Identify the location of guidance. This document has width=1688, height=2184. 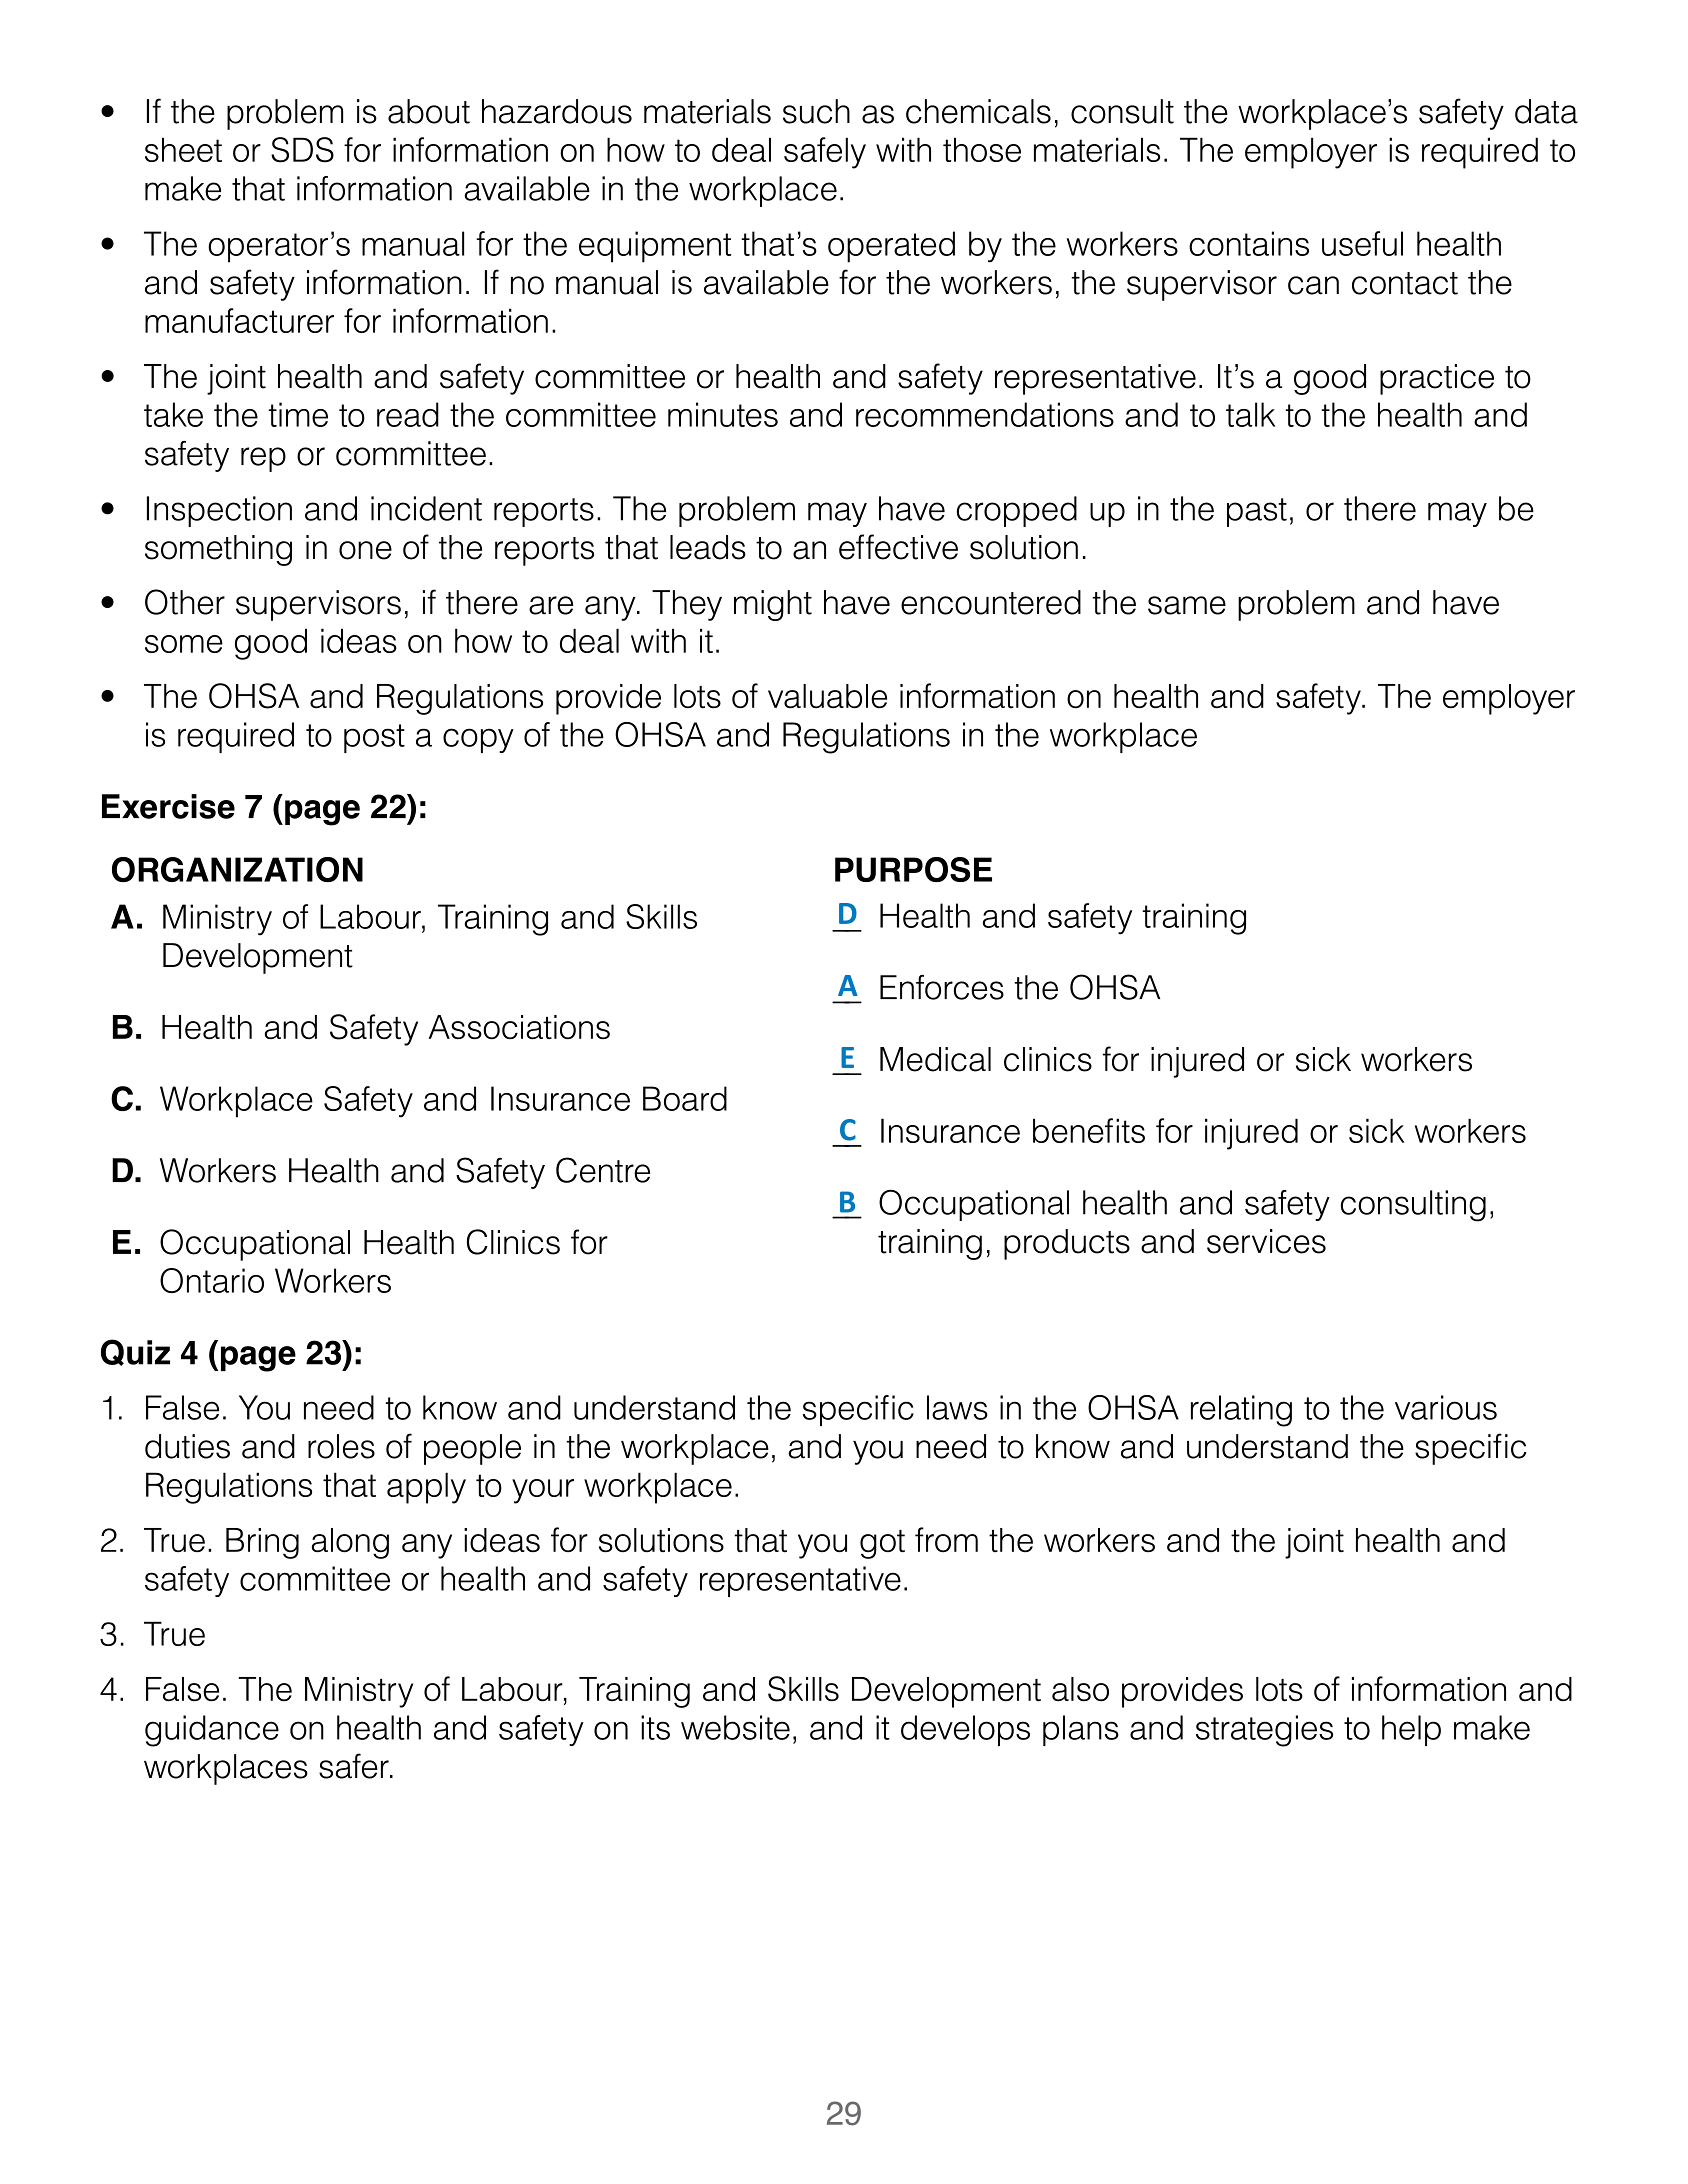
(212, 1731).
